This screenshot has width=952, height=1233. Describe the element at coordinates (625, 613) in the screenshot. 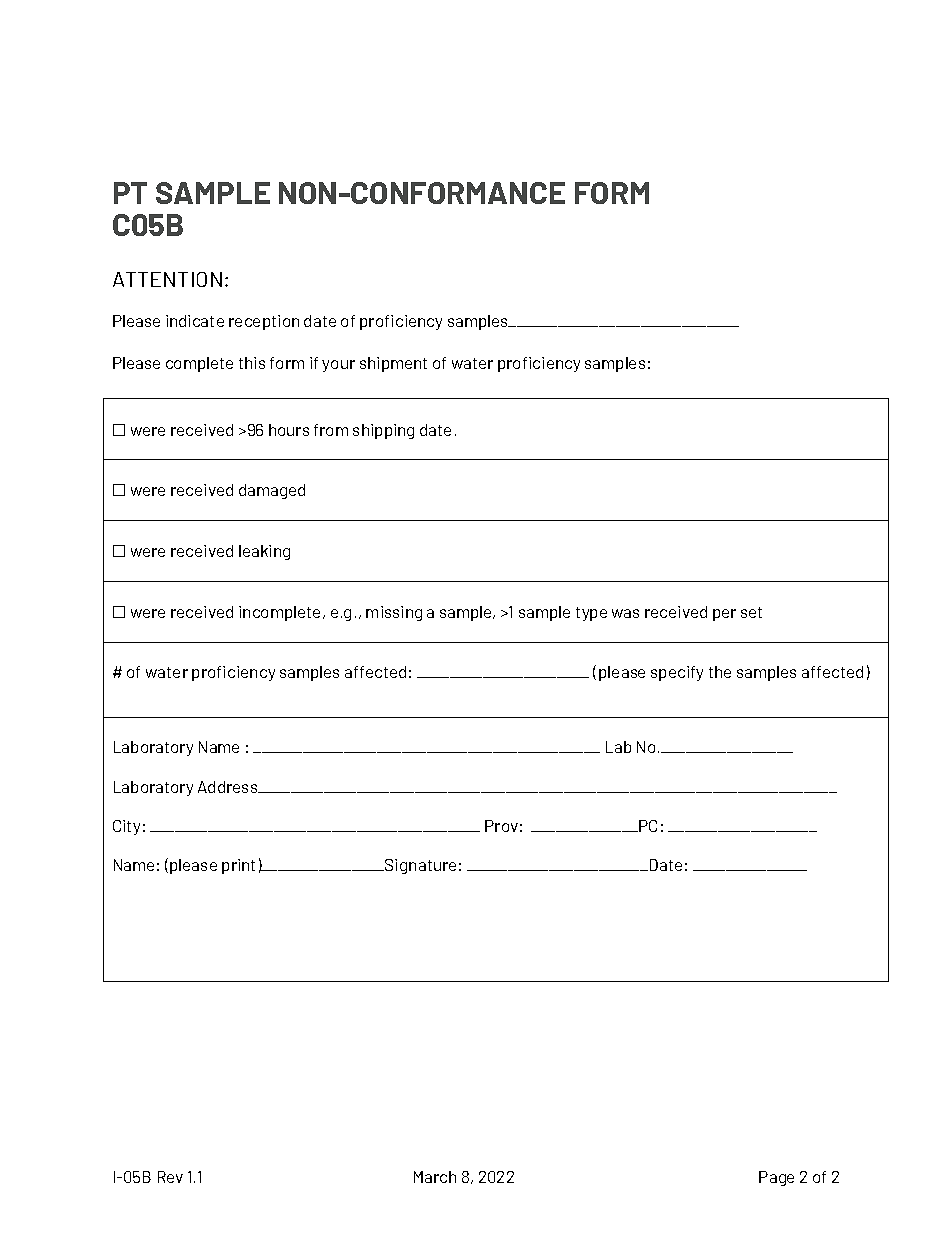

I see `was` at that location.
